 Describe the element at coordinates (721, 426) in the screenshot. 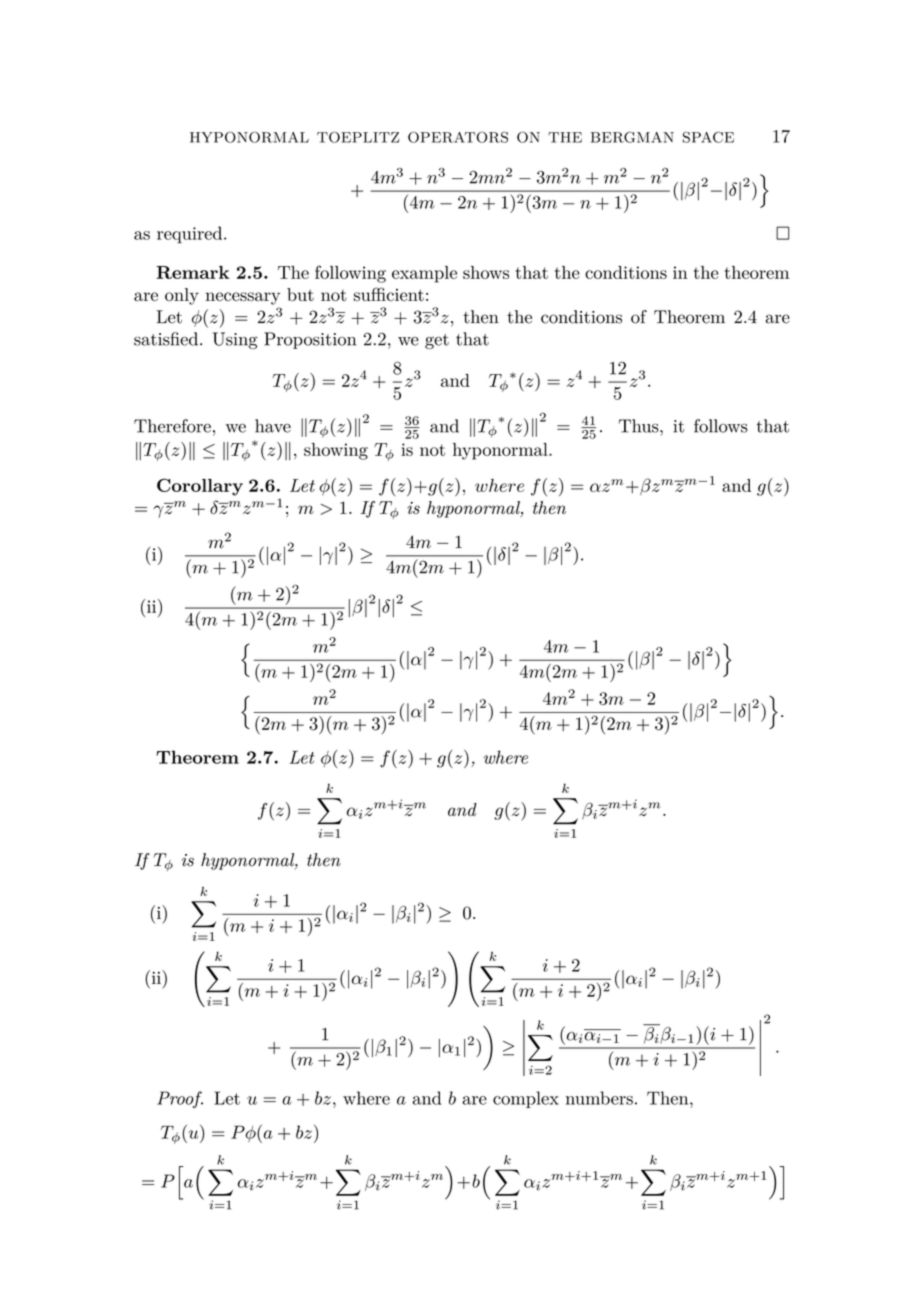

I see `follows` at that location.
